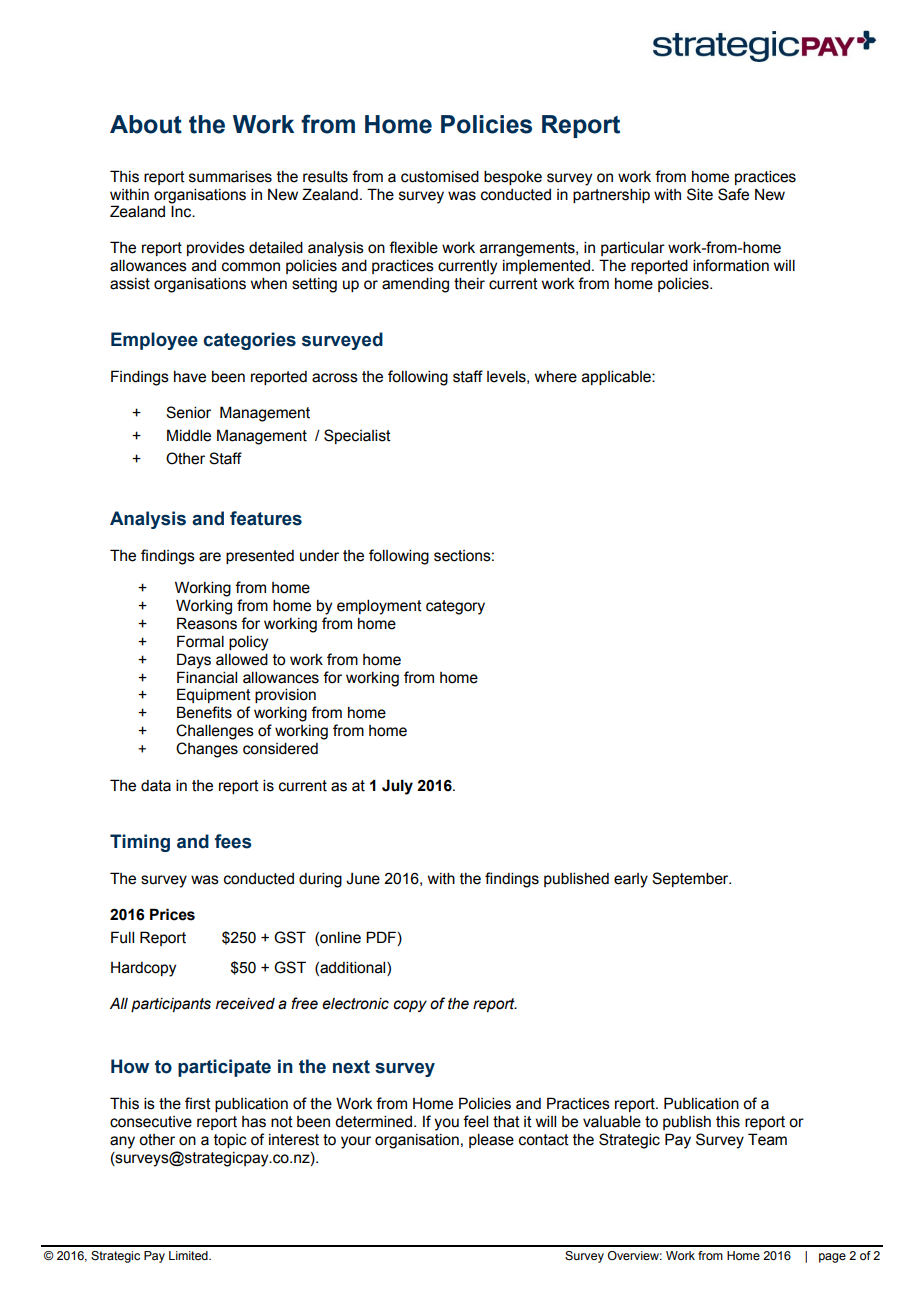  I want to click on bespoke, so click(513, 177).
